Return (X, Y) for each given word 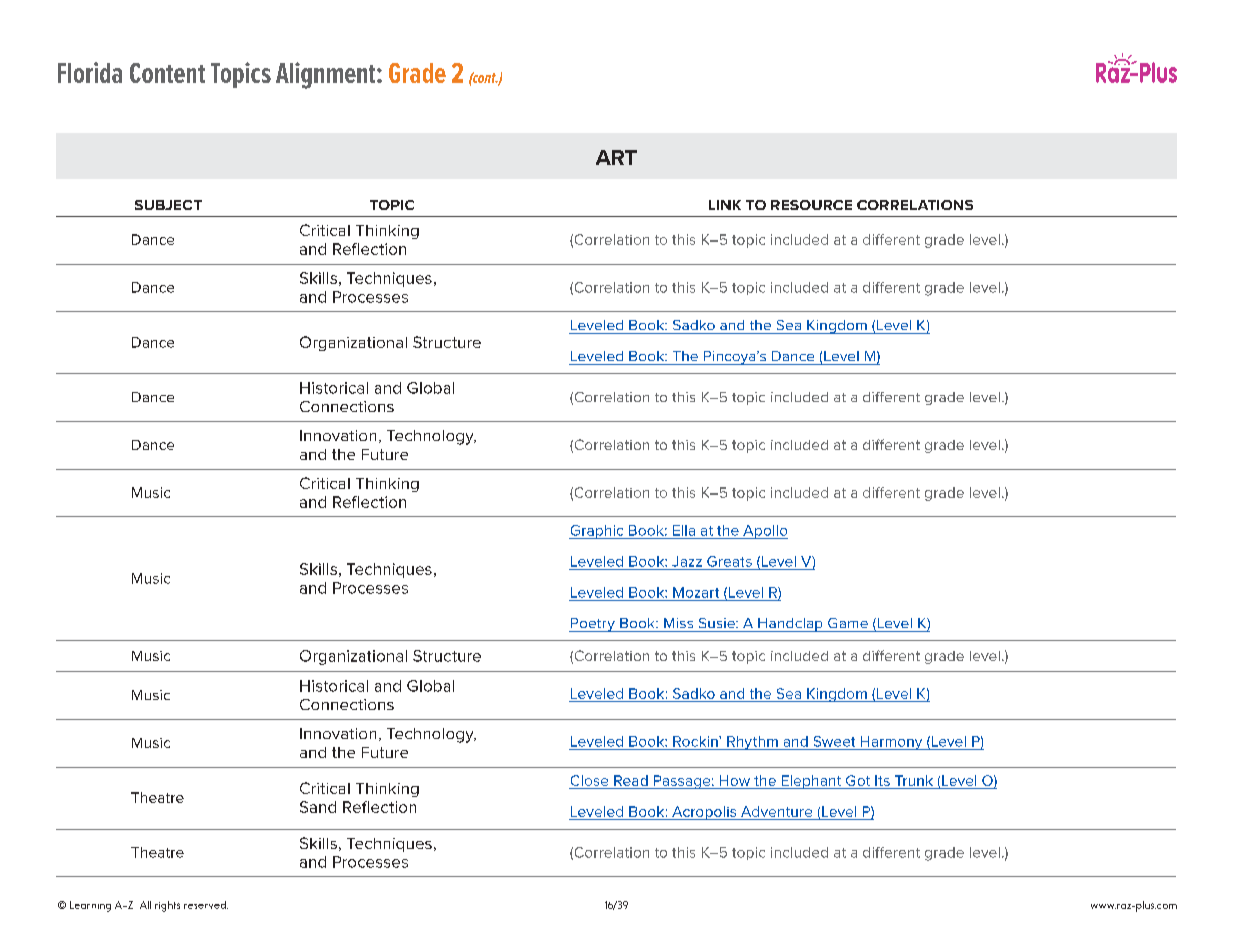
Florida (90, 72)
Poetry (593, 625)
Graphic (597, 532)
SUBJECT (168, 205)
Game (848, 623)
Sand (318, 807)
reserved (206, 905)
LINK (725, 205)
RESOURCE (811, 205)
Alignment (327, 75)
